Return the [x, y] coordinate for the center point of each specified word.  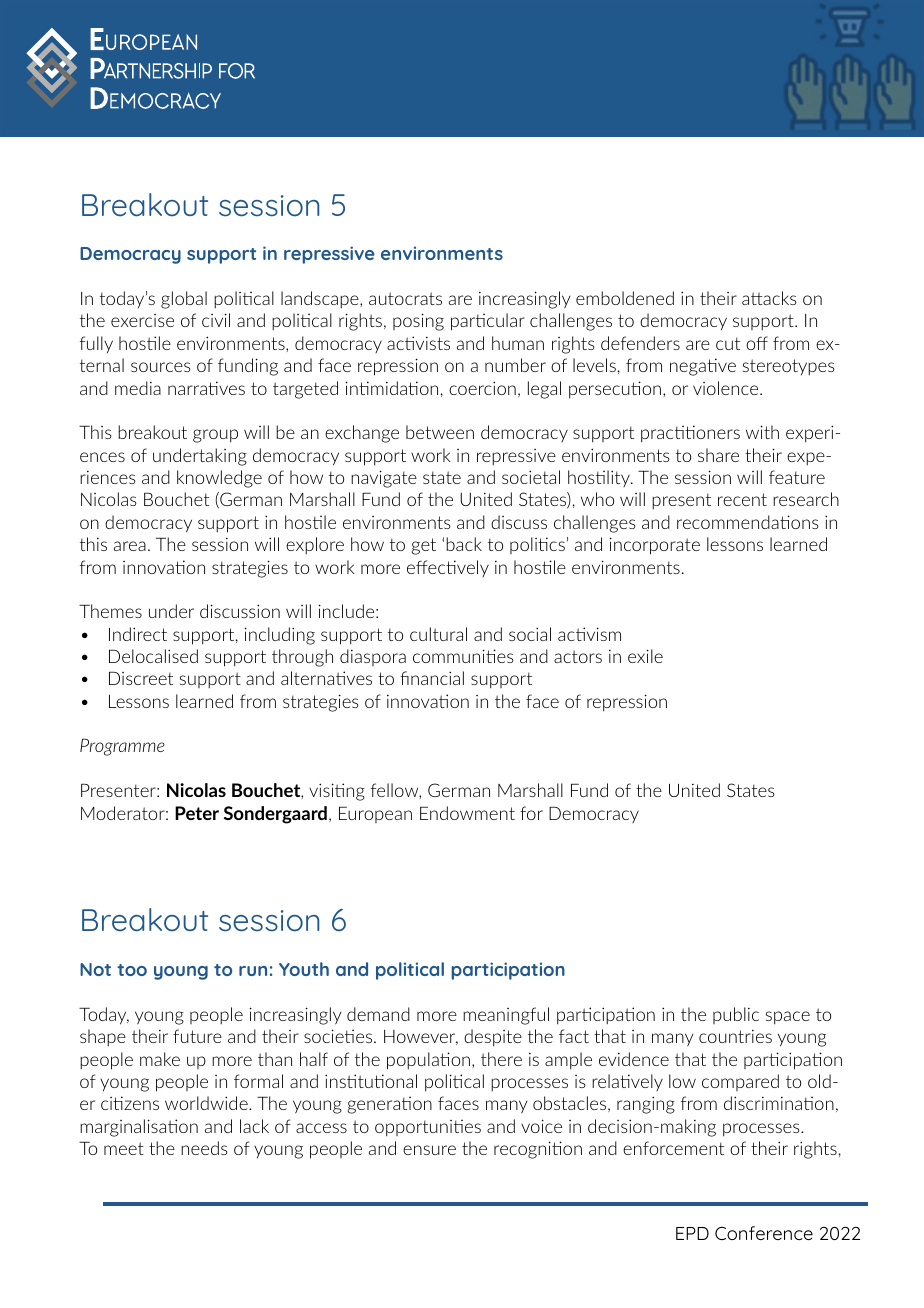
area [130, 546]
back [464, 544]
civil [216, 320]
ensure [429, 1150]
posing [418, 322]
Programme [122, 747]
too [132, 970]
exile [645, 656]
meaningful [506, 1016]
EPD [692, 1233]
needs [204, 1148]
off [757, 343]
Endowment [467, 813]
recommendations [748, 522]
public [736, 1015]
